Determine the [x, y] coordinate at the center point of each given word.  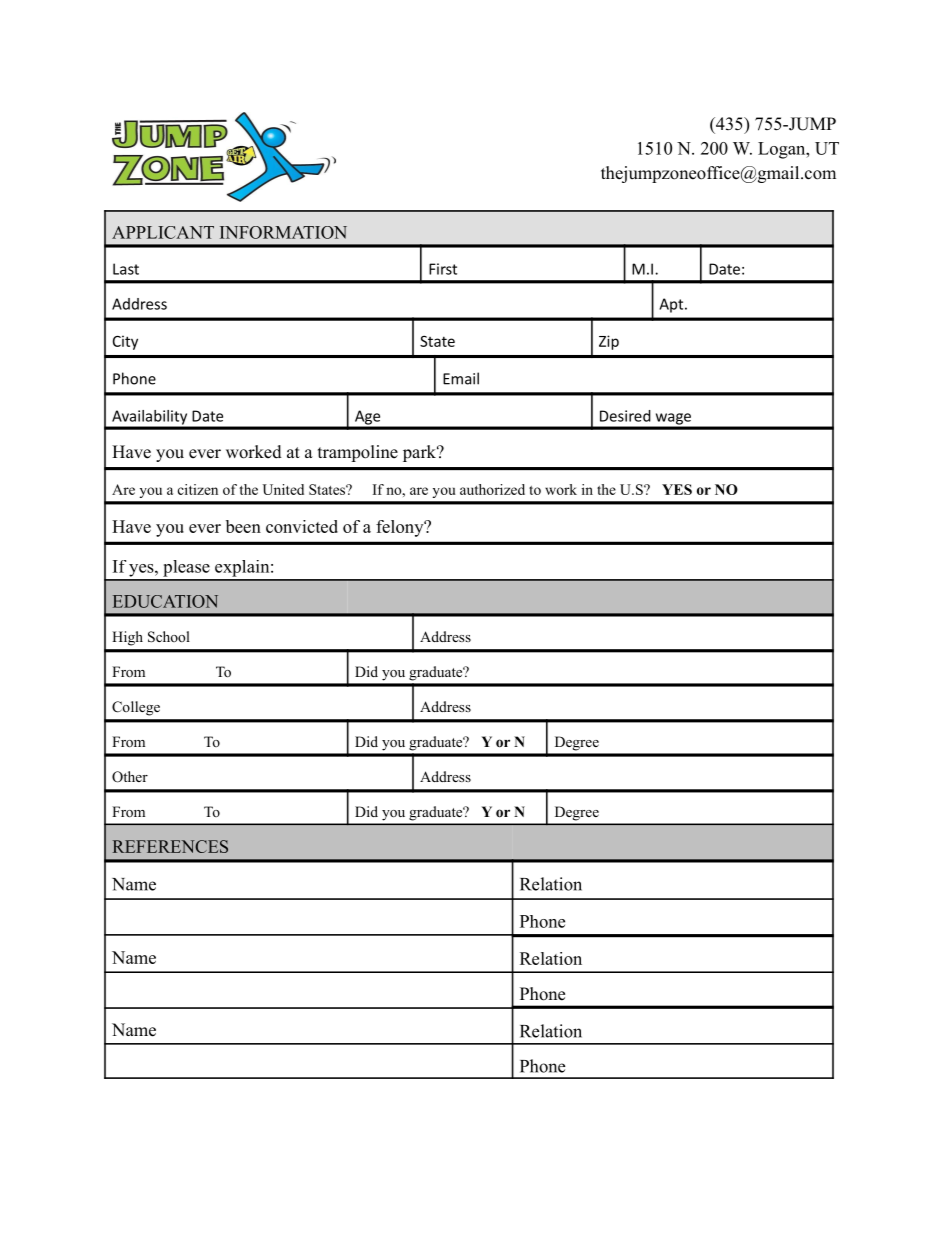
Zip [609, 342]
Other [130, 777]
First [443, 269]
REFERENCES [170, 846]
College [136, 708]
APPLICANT [163, 232]
